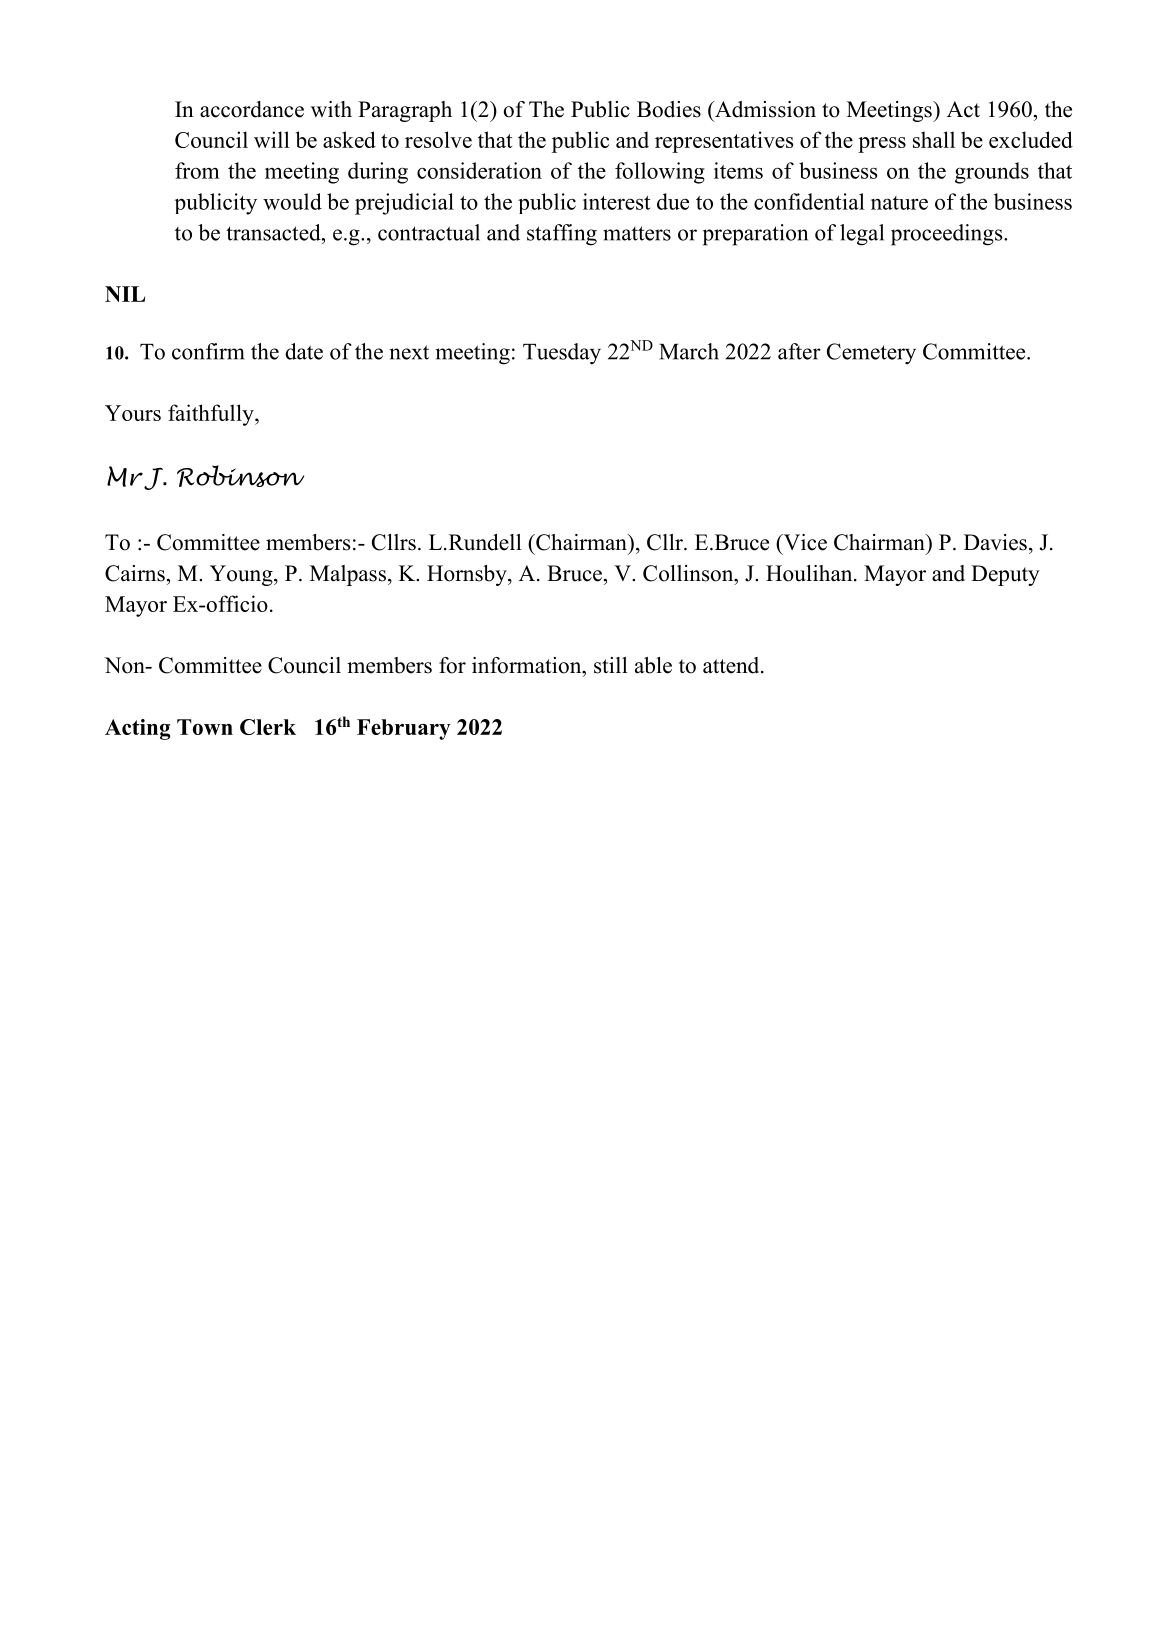 This document has width=1155, height=1633. Describe the element at coordinates (562, 354) in the document. I see `Tuesday` at that location.
